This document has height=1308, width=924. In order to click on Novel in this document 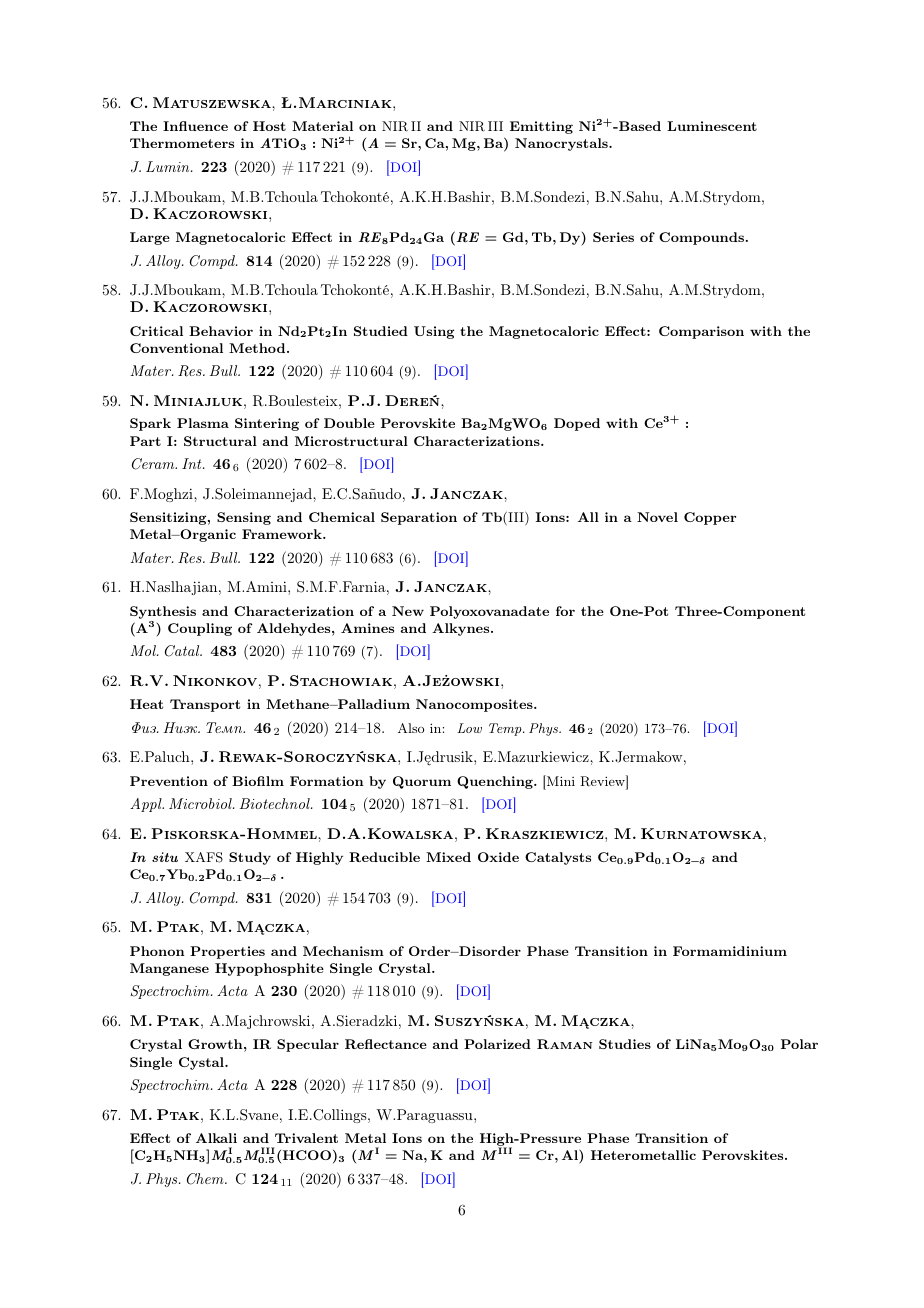, I will do `click(657, 517)`.
